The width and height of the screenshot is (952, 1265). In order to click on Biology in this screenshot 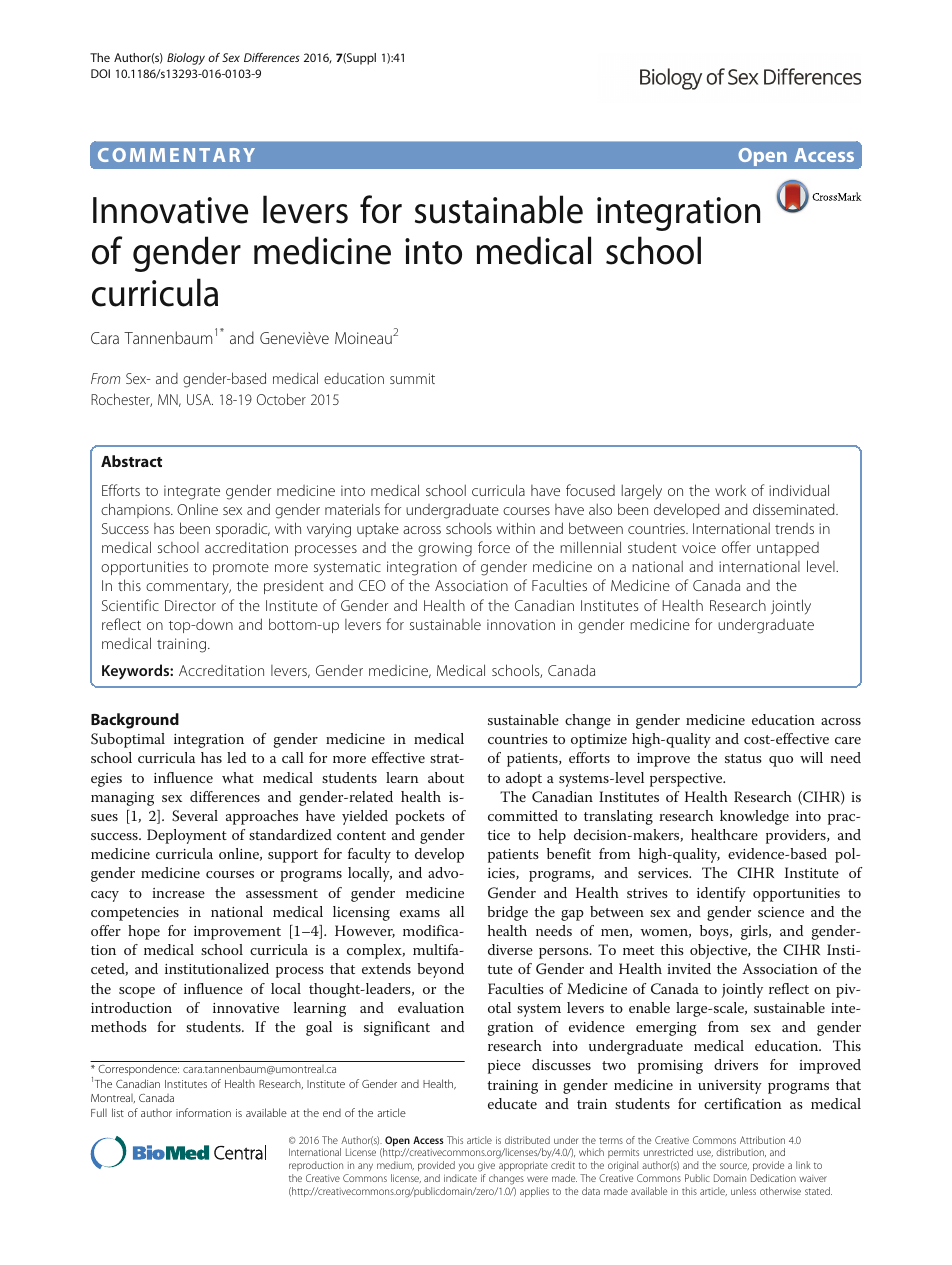, I will do `click(186, 59)`.
